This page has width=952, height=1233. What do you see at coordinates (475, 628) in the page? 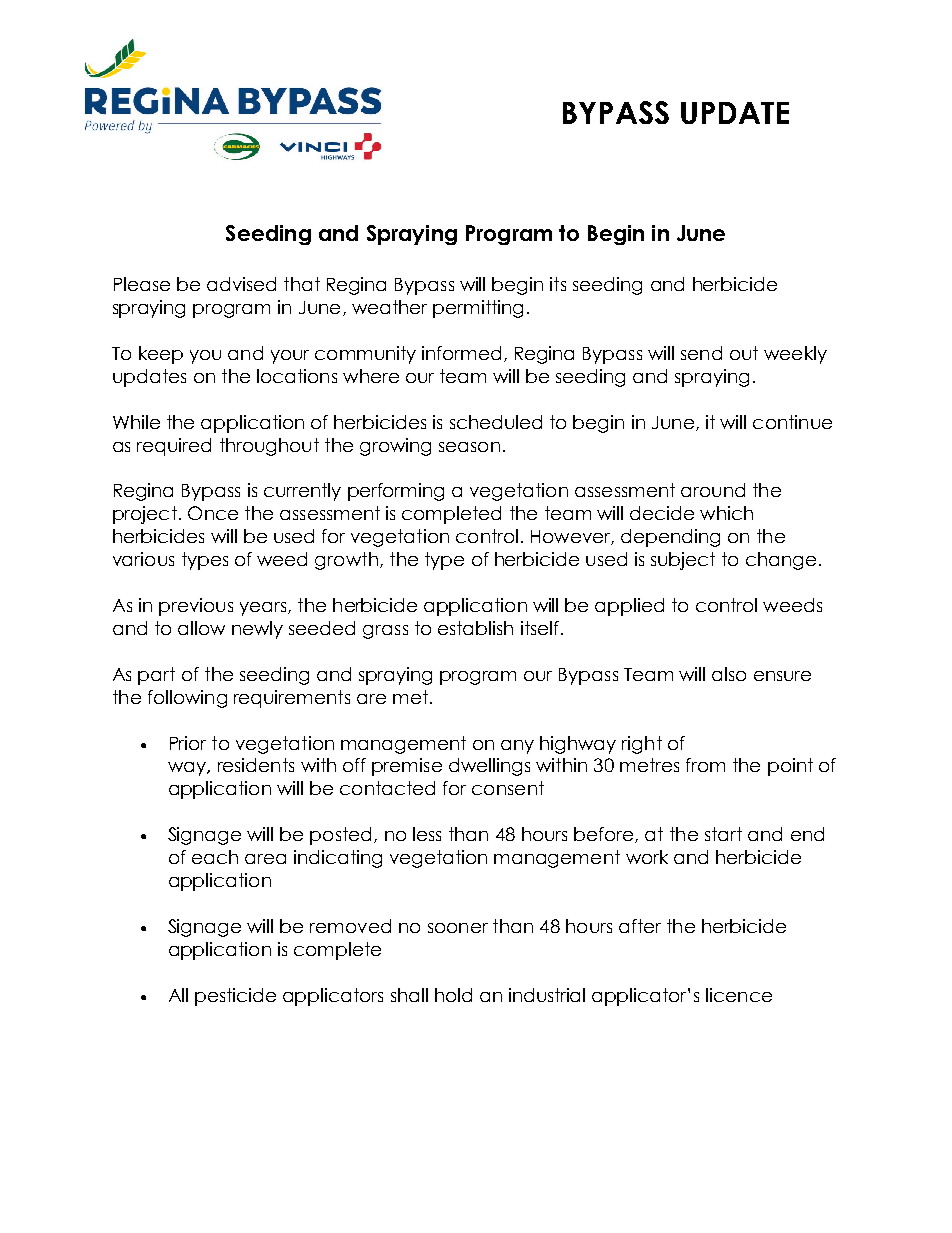
I see `establish` at bounding box center [475, 628].
